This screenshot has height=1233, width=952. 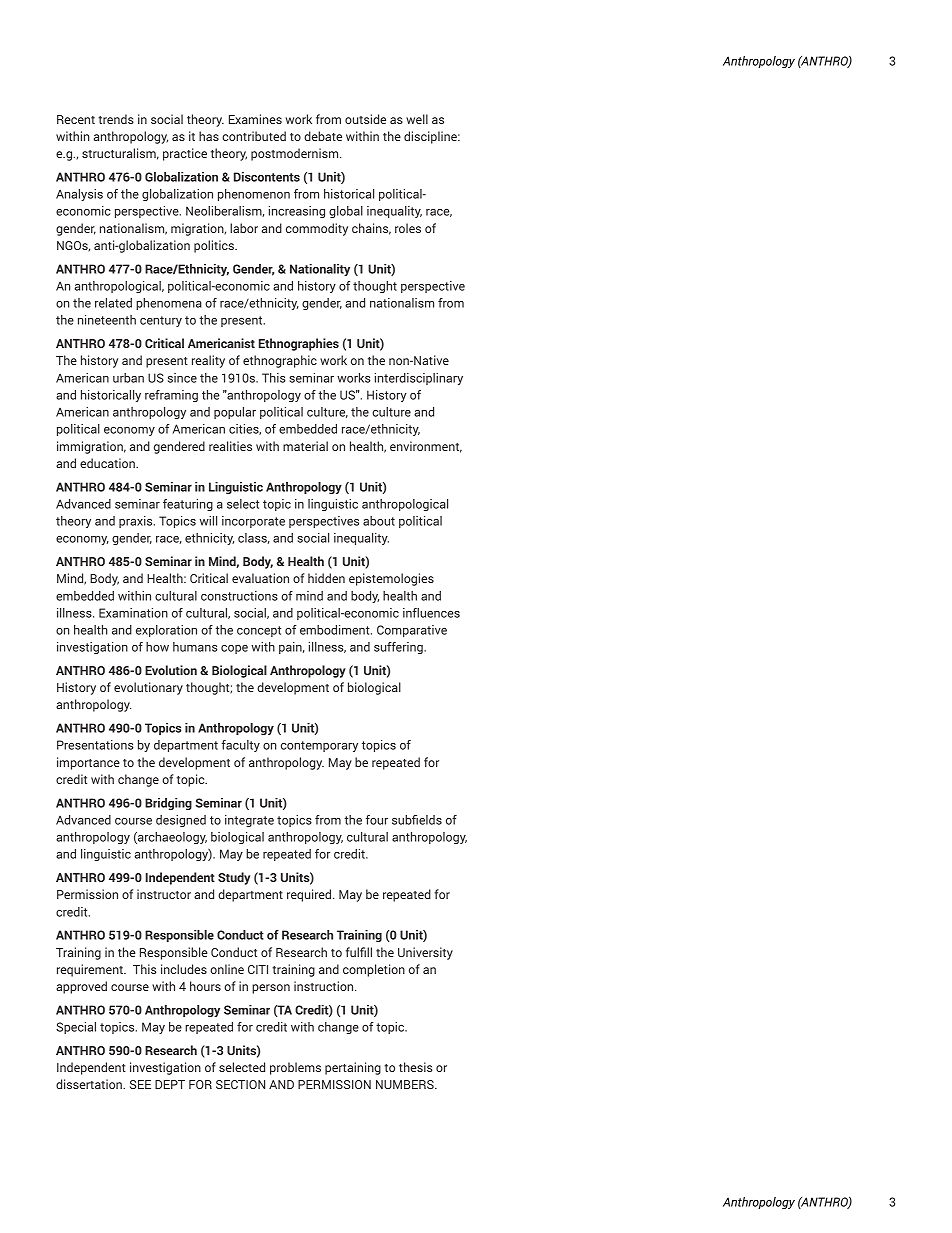 What do you see at coordinates (365, 119) in the screenshot?
I see `outside` at bounding box center [365, 119].
